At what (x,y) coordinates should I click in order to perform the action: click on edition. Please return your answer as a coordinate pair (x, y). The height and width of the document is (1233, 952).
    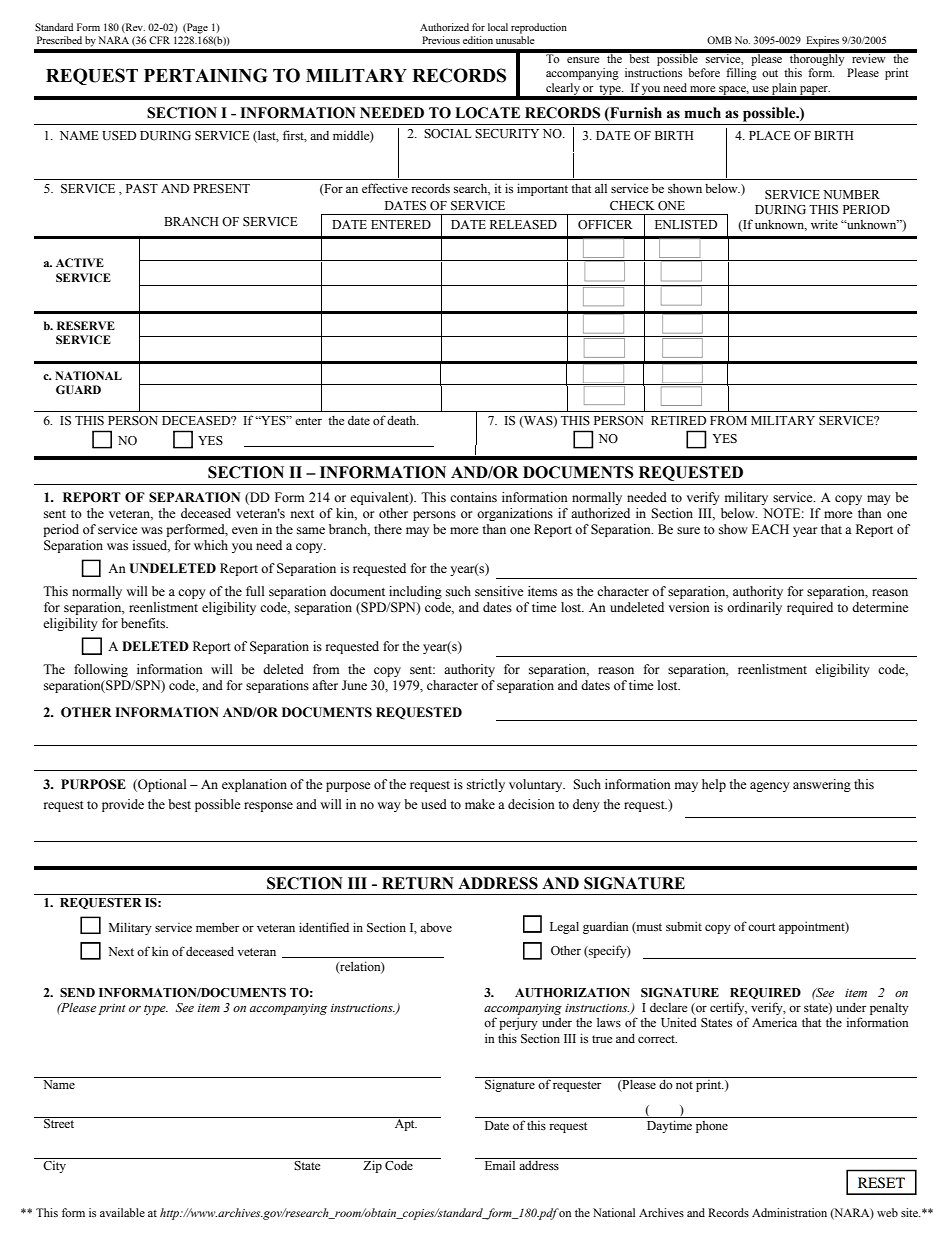
    Looking at the image, I should click on (478, 40).
